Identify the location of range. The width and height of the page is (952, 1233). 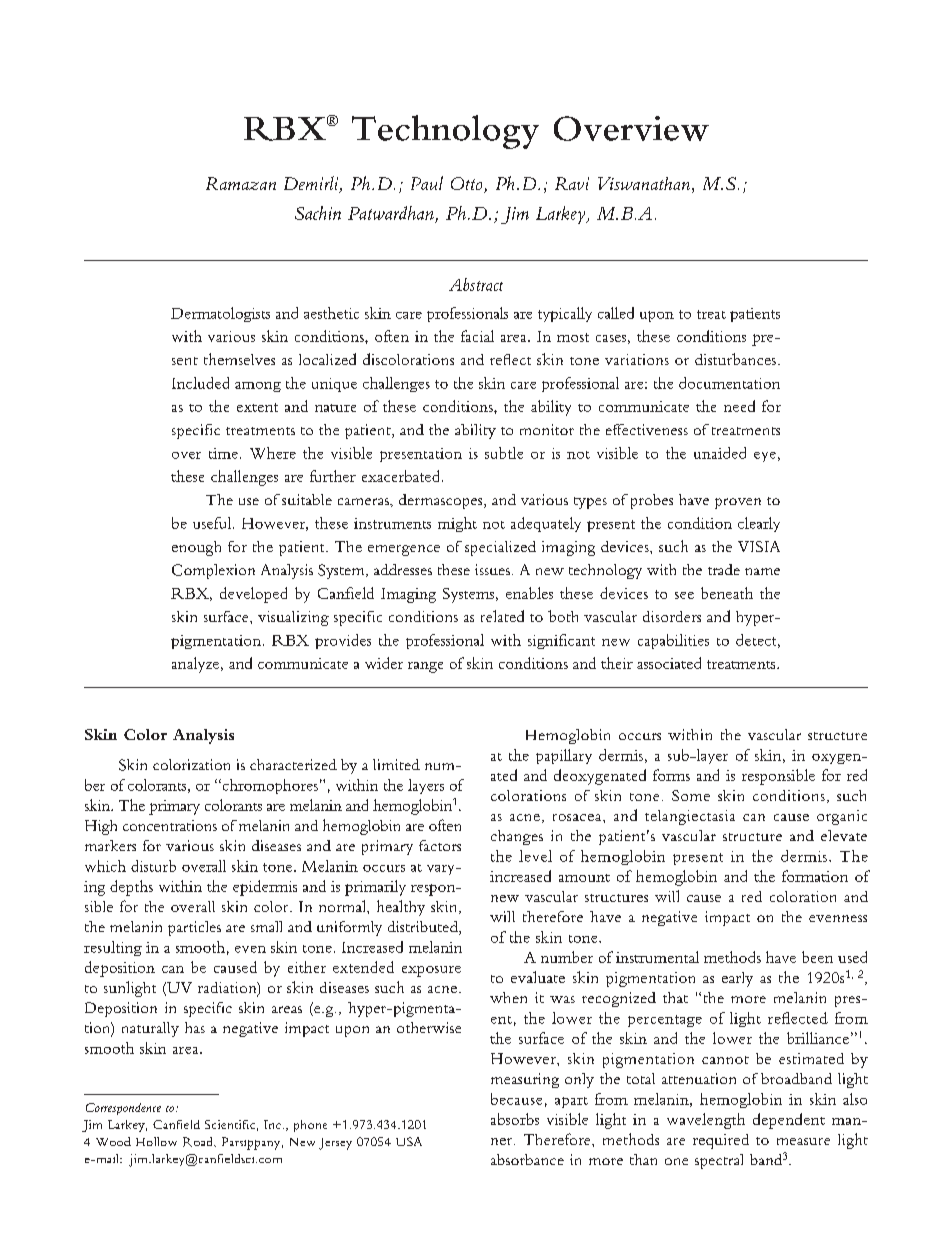
(425, 667).
